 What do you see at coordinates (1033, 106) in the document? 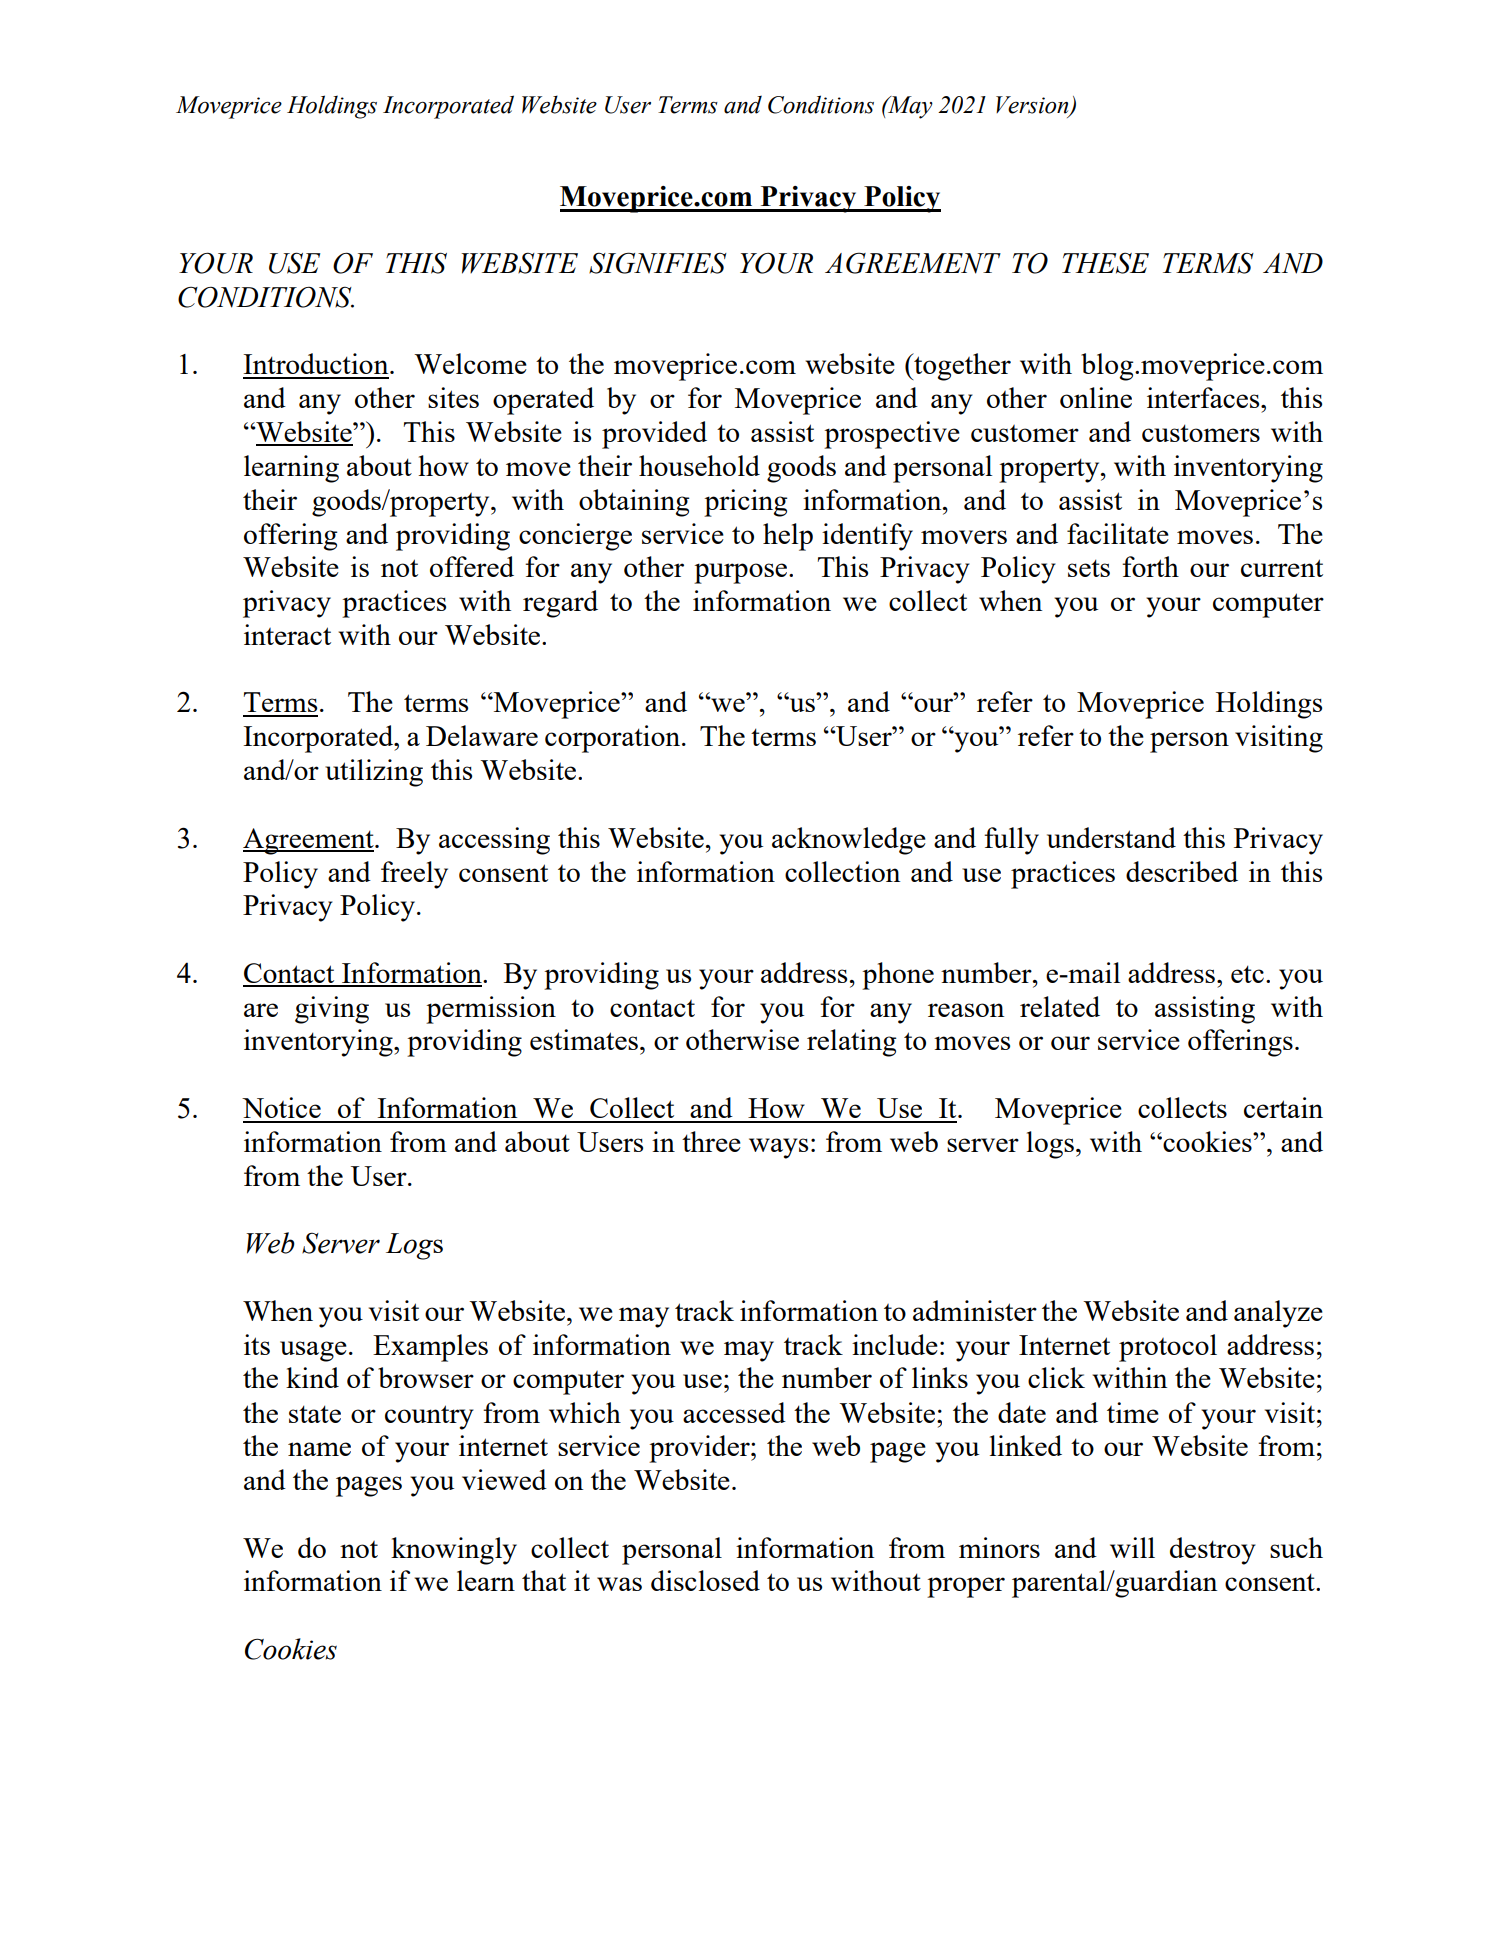
I see `Version` at bounding box center [1033, 106].
